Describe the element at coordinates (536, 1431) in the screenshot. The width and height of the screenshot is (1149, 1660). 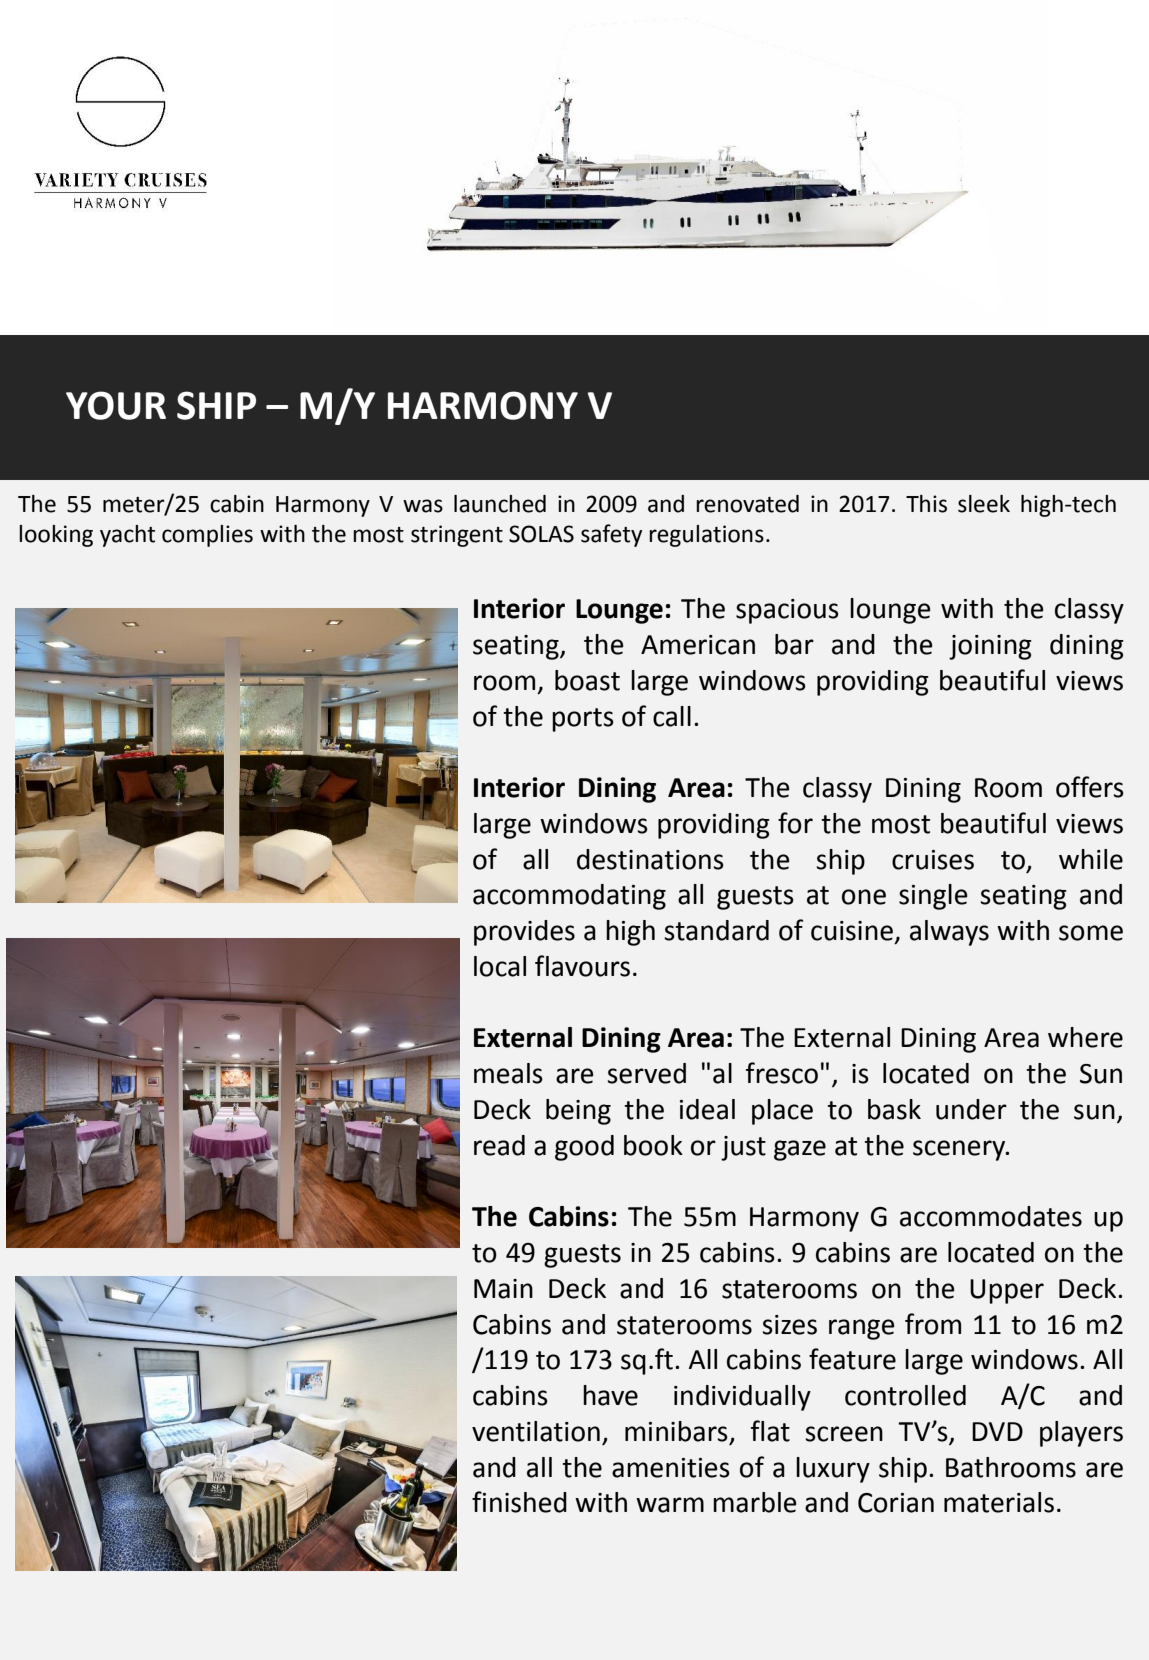
I see `ventilation` at that location.
